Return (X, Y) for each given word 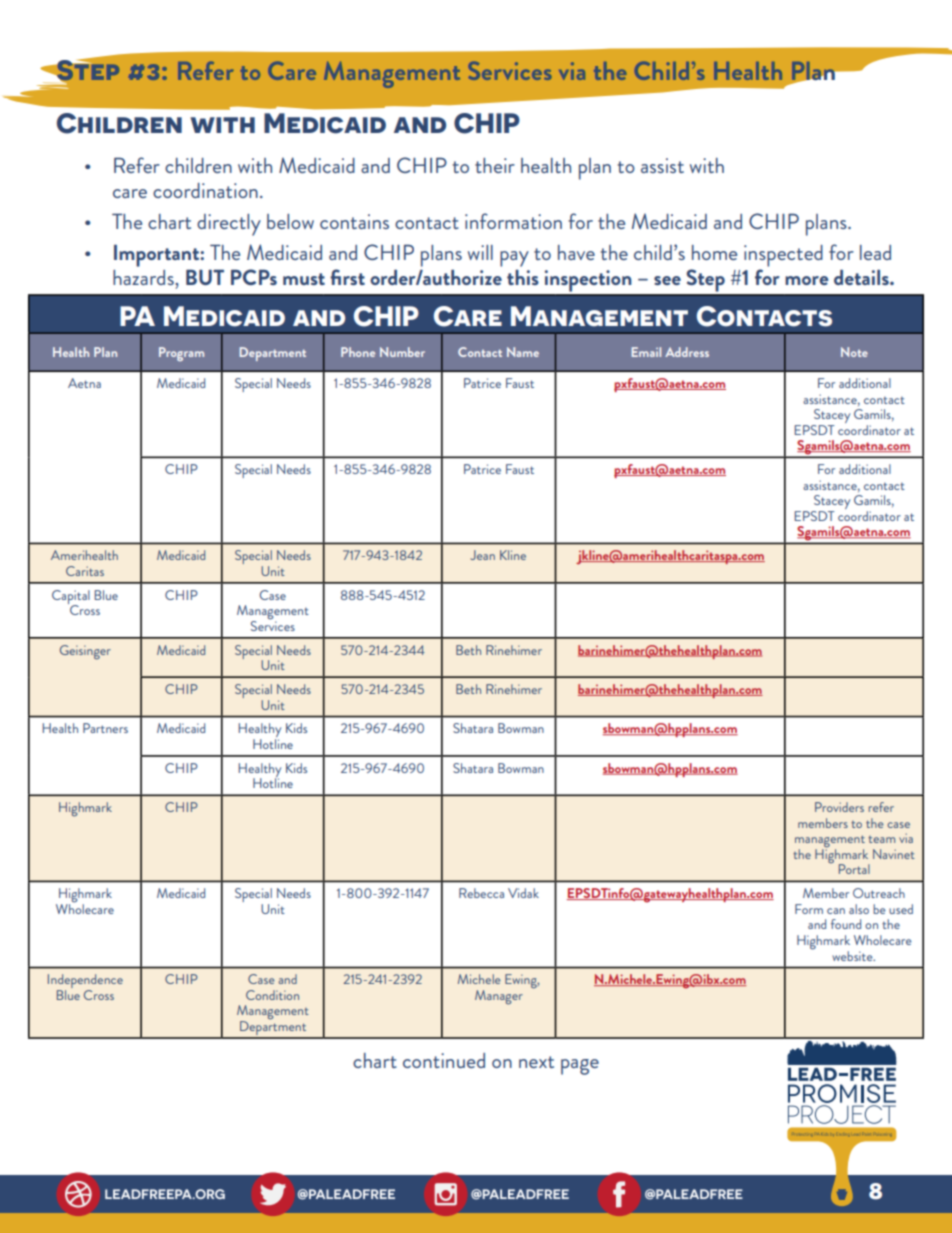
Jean (483, 555)
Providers (839, 807)
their (495, 165)
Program (181, 354)
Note (854, 352)
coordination (205, 190)
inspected (783, 256)
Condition (272, 995)
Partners (105, 728)
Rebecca (481, 893)
